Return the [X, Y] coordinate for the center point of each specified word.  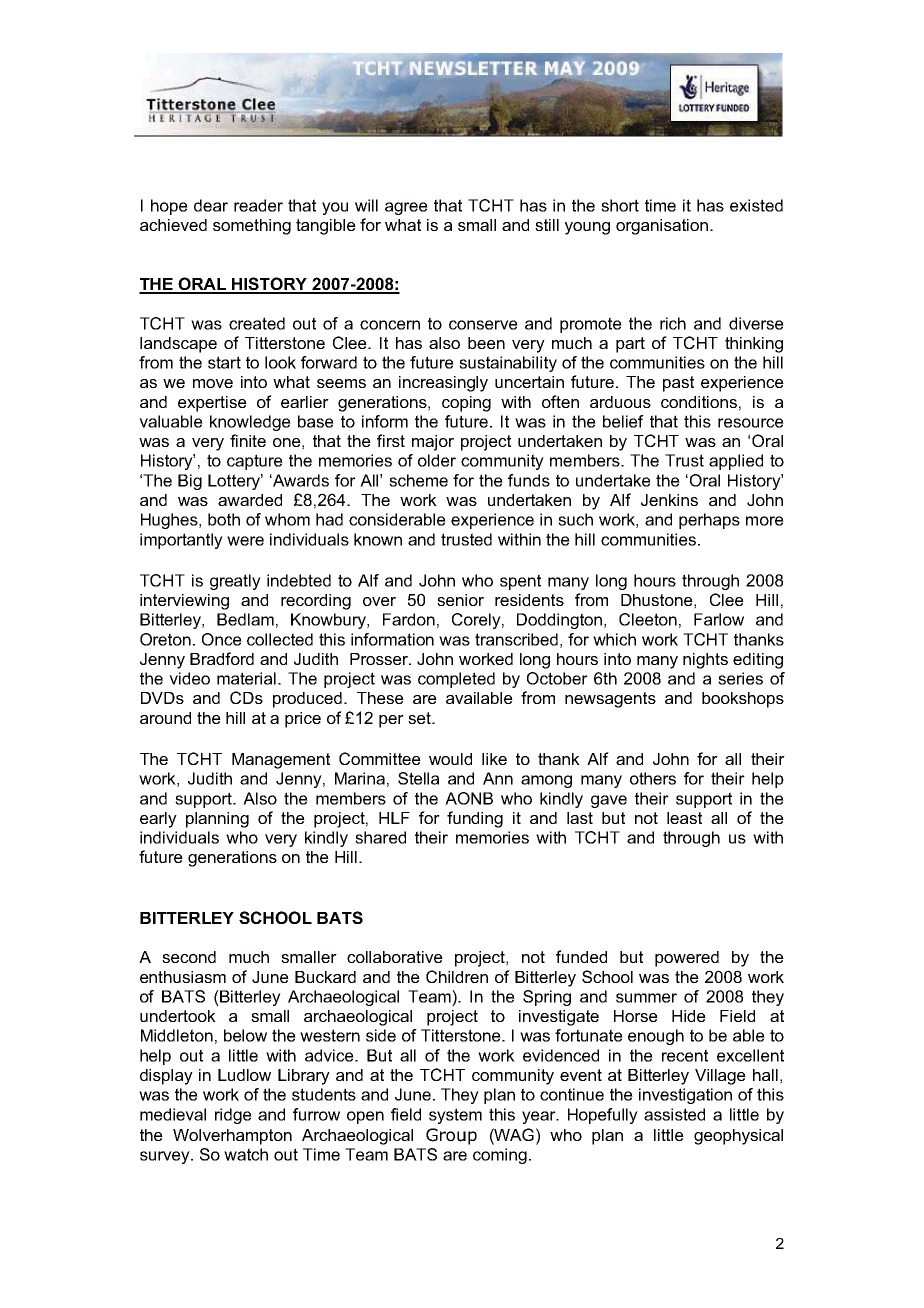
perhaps [709, 521]
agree [406, 208]
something [252, 227]
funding [475, 819]
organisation [662, 227]
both [224, 519]
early [158, 820]
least [684, 818]
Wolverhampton [232, 1137]
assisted [674, 1114]
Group [451, 1136]
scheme [418, 480]
